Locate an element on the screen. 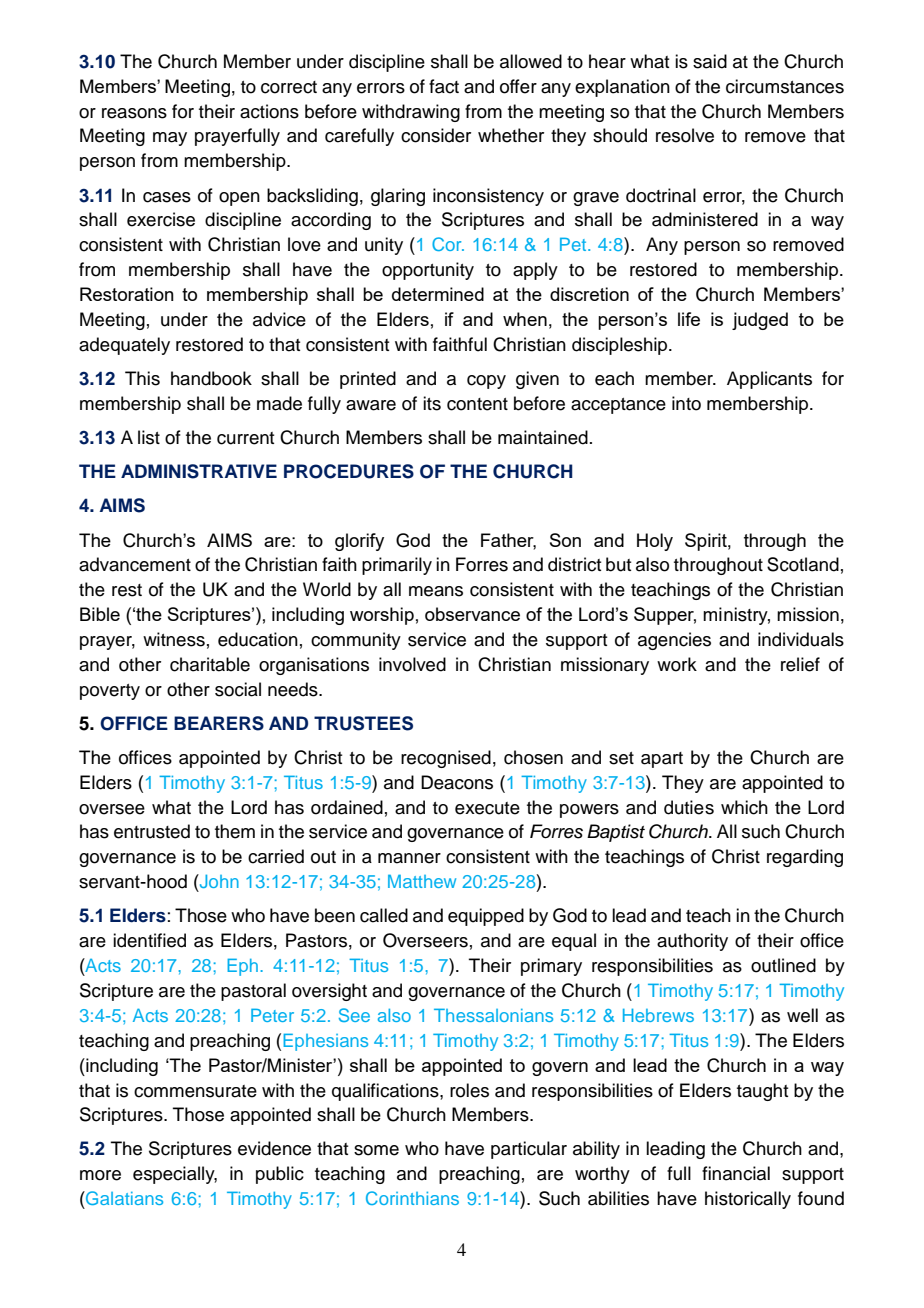 This screenshot has width=924, height=1308. ADMINISTRATIVE is located at coordinates (199, 471).
